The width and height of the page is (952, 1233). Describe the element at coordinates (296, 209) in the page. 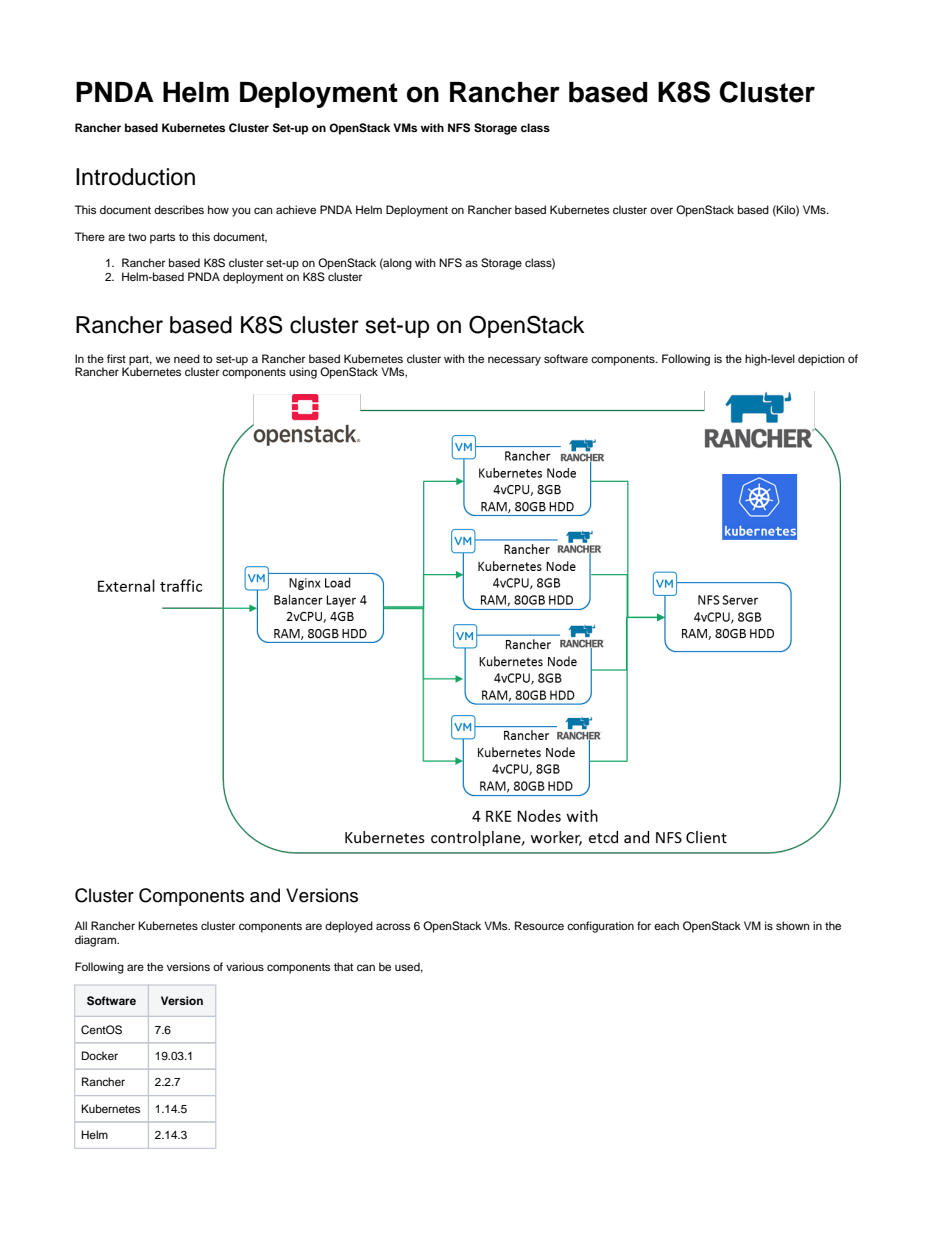

I see `achieve` at that location.
